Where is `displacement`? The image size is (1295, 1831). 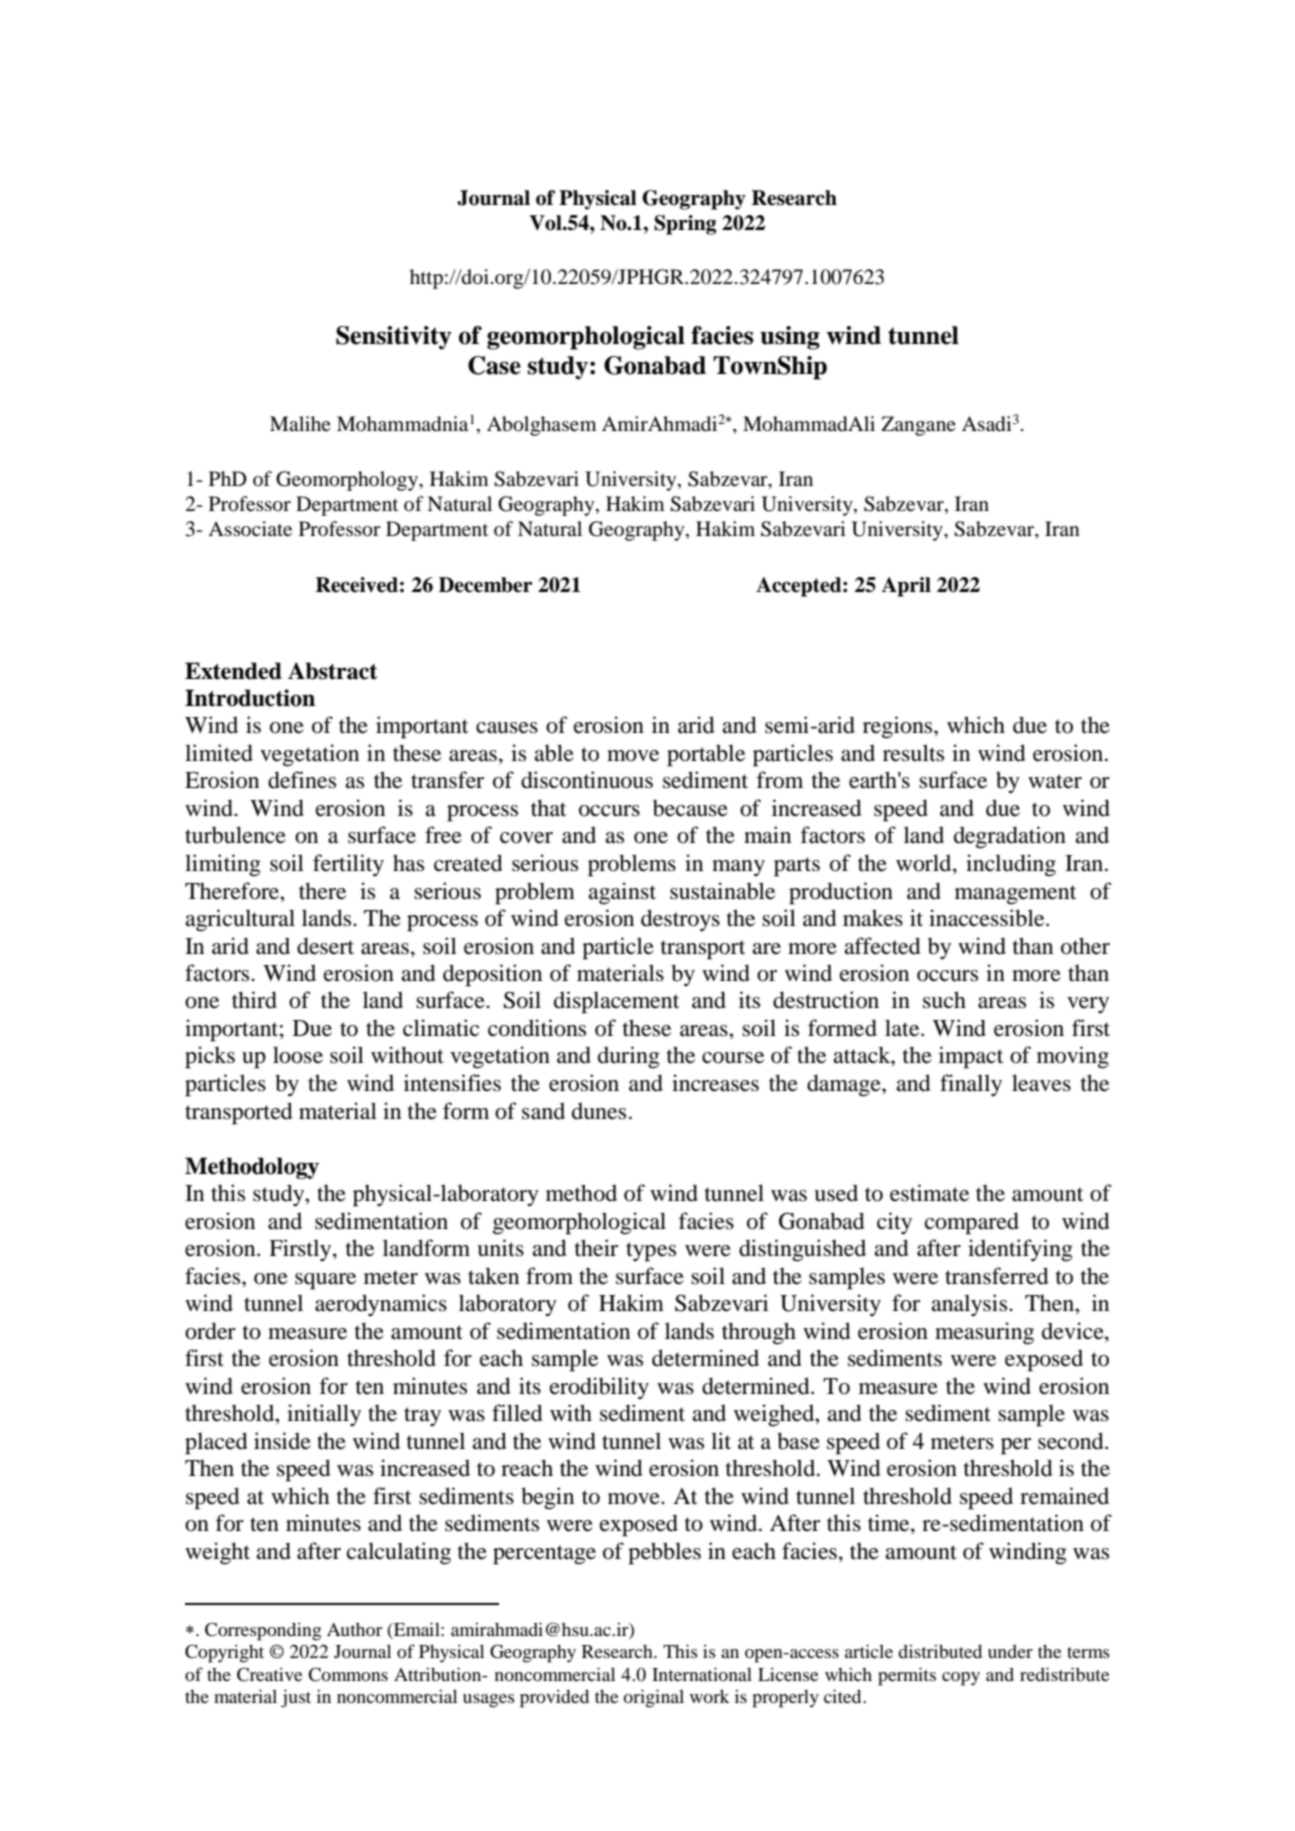
displacement is located at coordinates (617, 1002).
